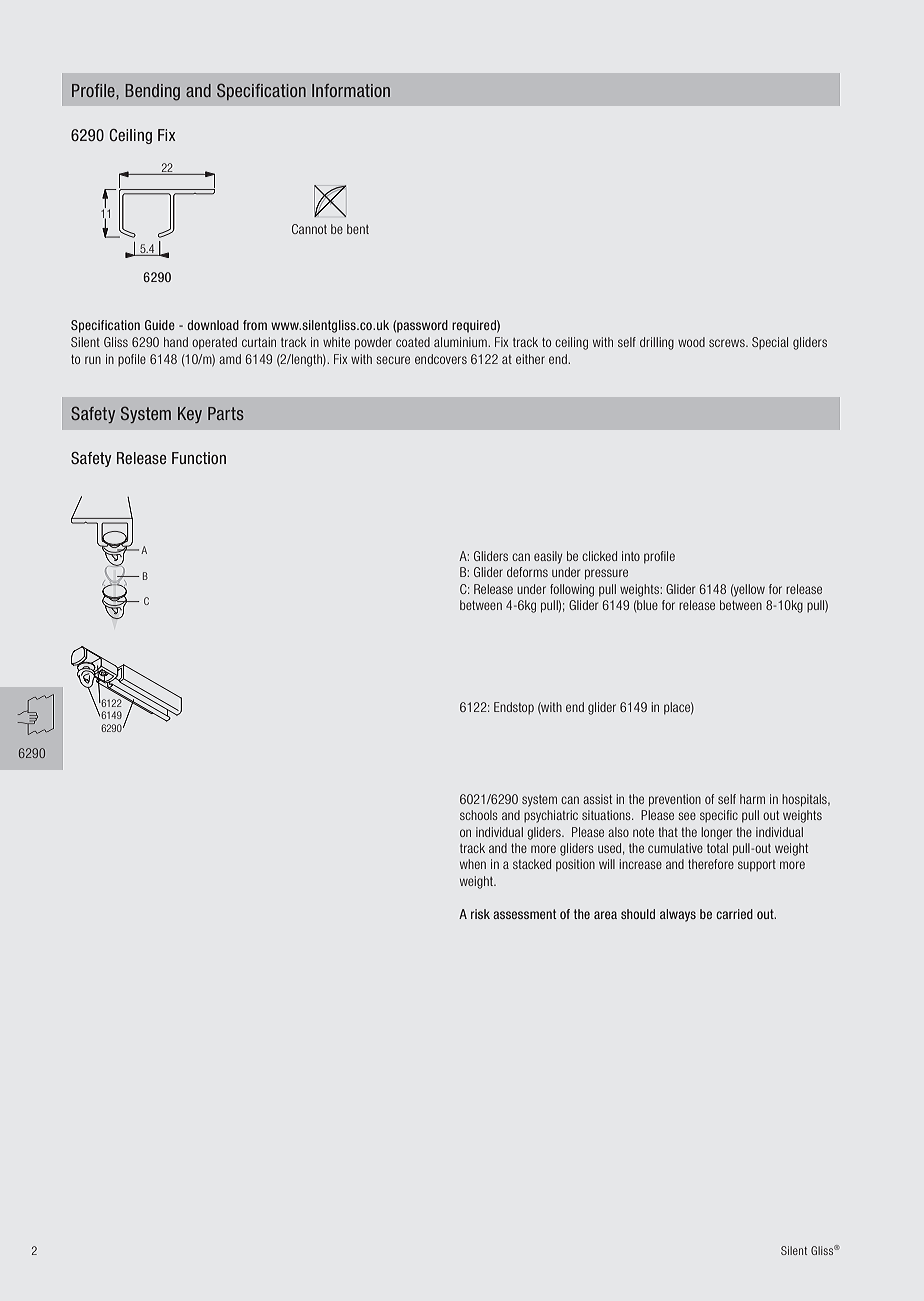 This image has height=1301, width=924. What do you see at coordinates (631, 556) in the image?
I see `into` at bounding box center [631, 556].
